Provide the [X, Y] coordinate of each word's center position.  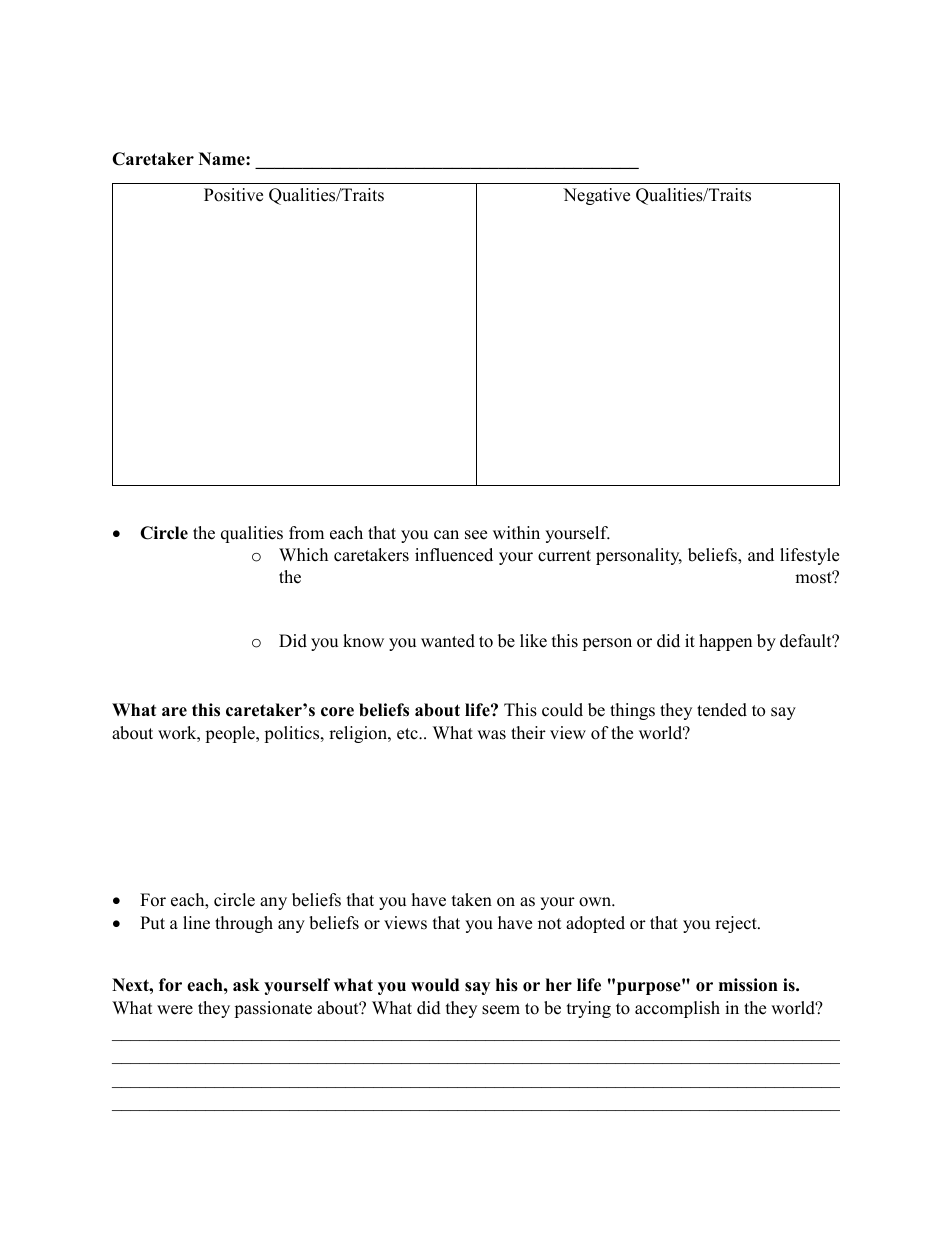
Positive [233, 195]
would [435, 985]
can [446, 535]
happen [725, 642]
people [231, 734]
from [306, 533]
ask [246, 985]
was [491, 735]
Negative [596, 196]
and [761, 555]
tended [722, 710]
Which [303, 555]
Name [223, 159]
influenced [454, 555]
